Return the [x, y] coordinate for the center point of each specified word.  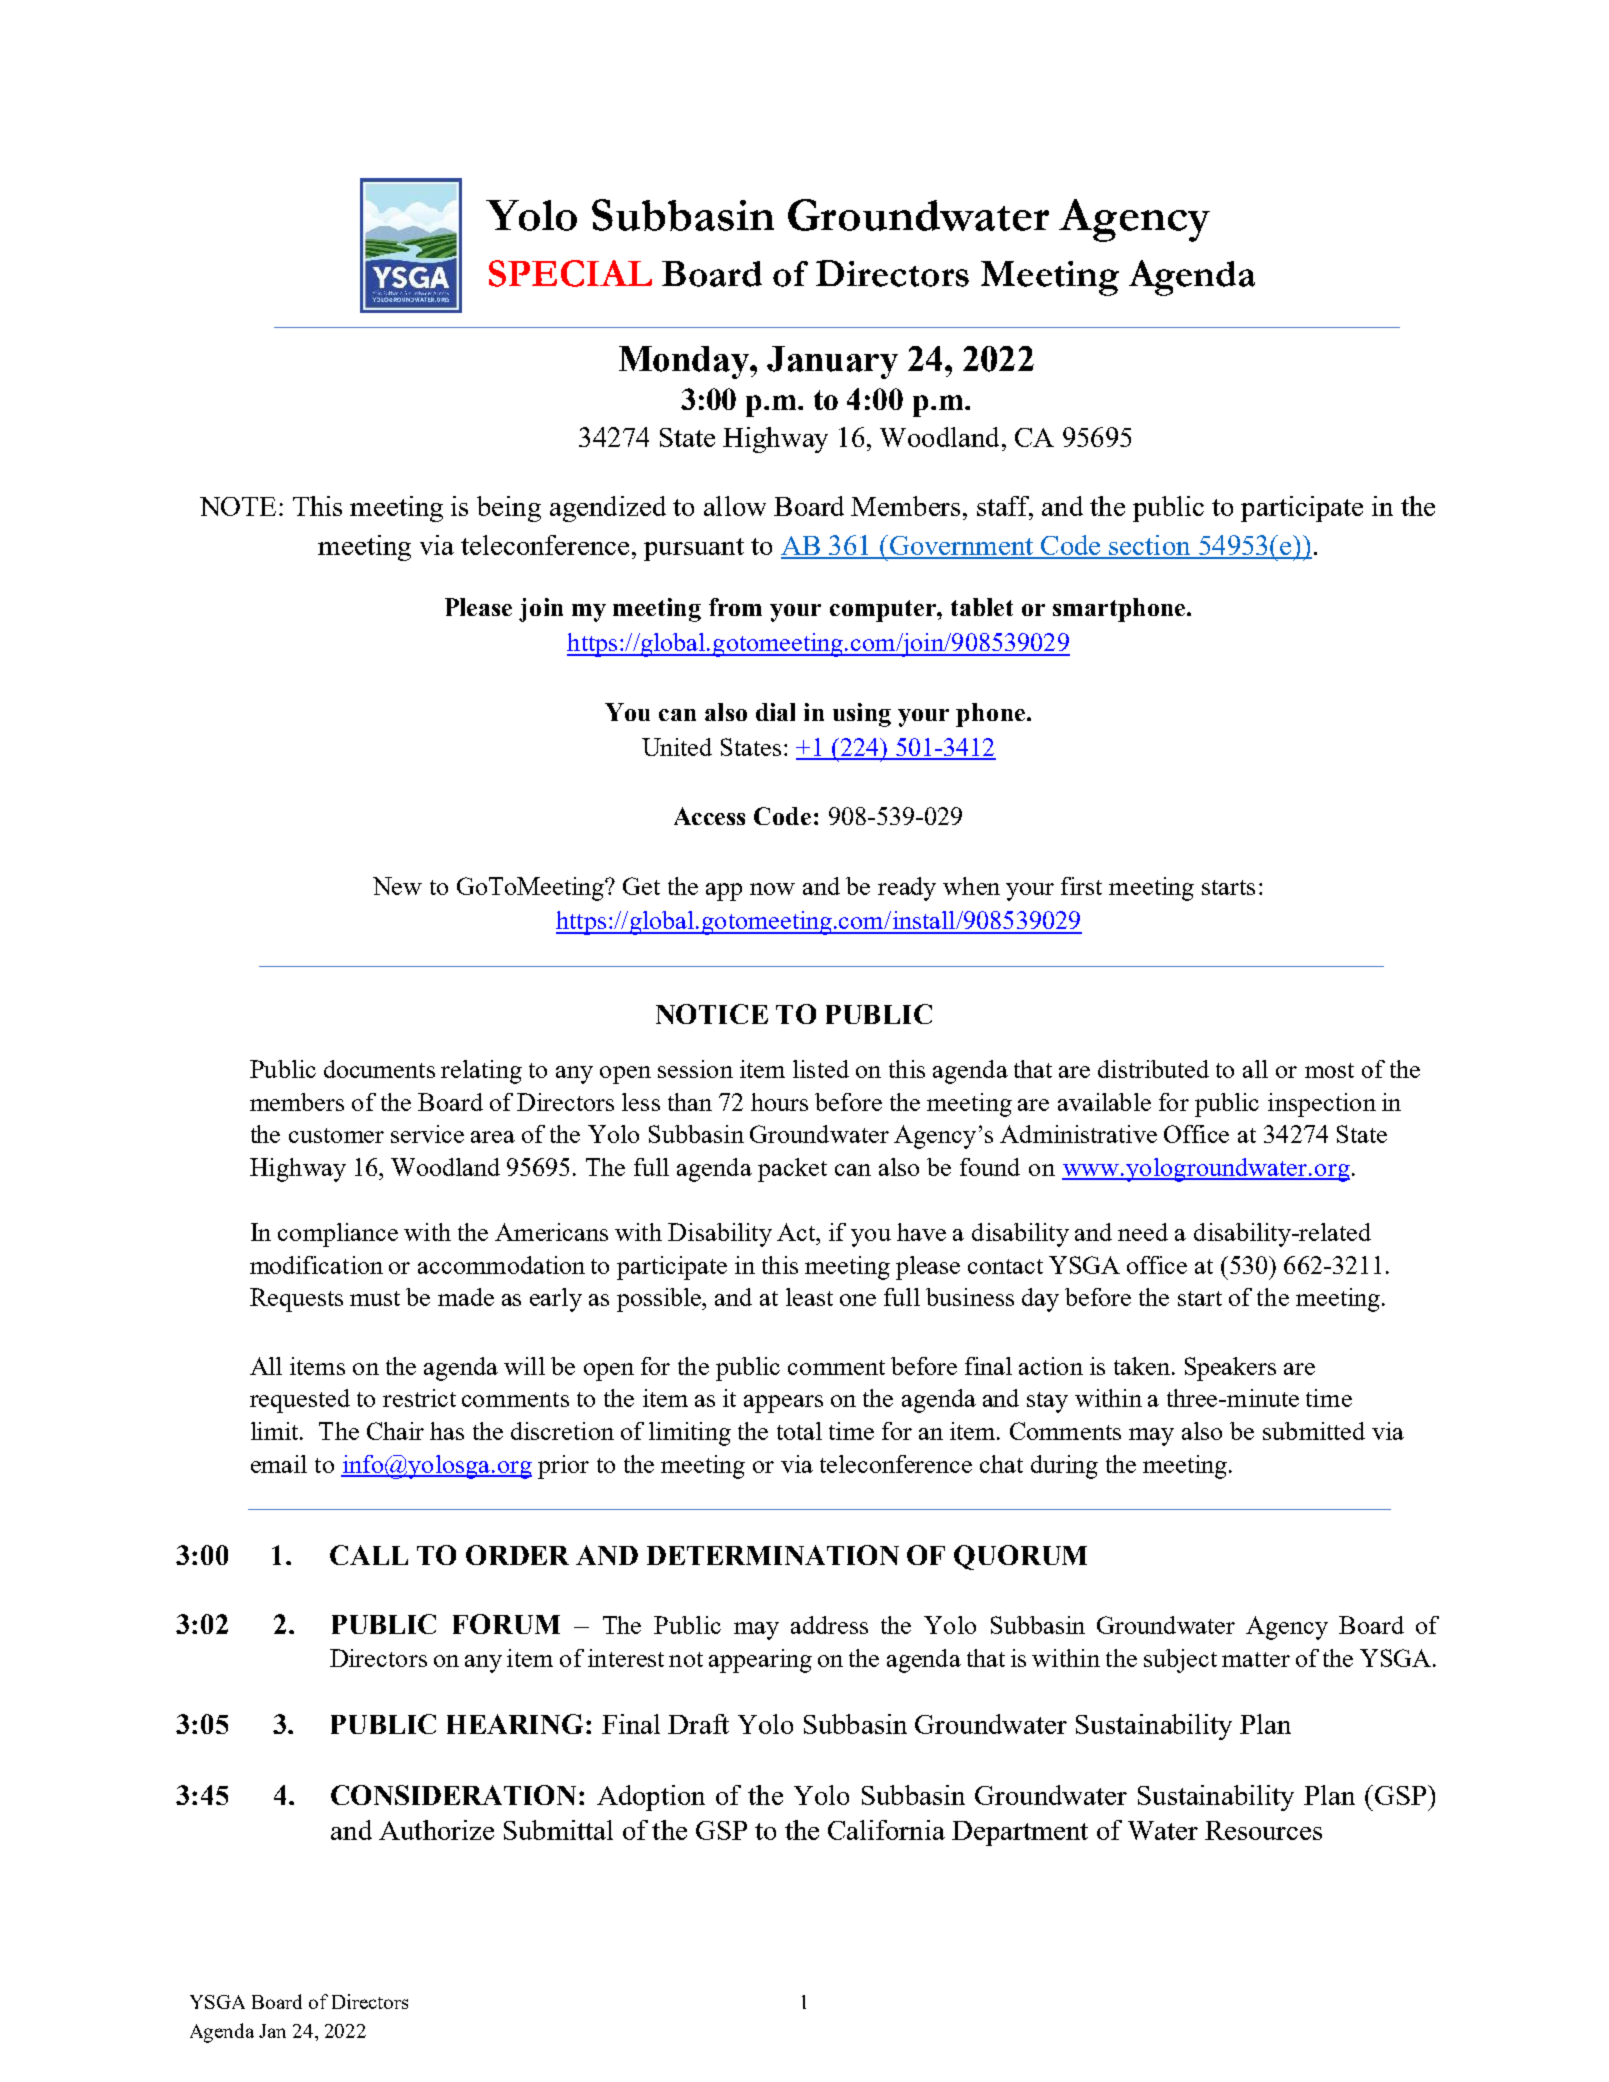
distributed [1153, 1069]
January [832, 362]
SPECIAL [570, 273]
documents [379, 1069]
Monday [685, 362]
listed [821, 1069]
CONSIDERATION [453, 1795]
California [886, 1830]
